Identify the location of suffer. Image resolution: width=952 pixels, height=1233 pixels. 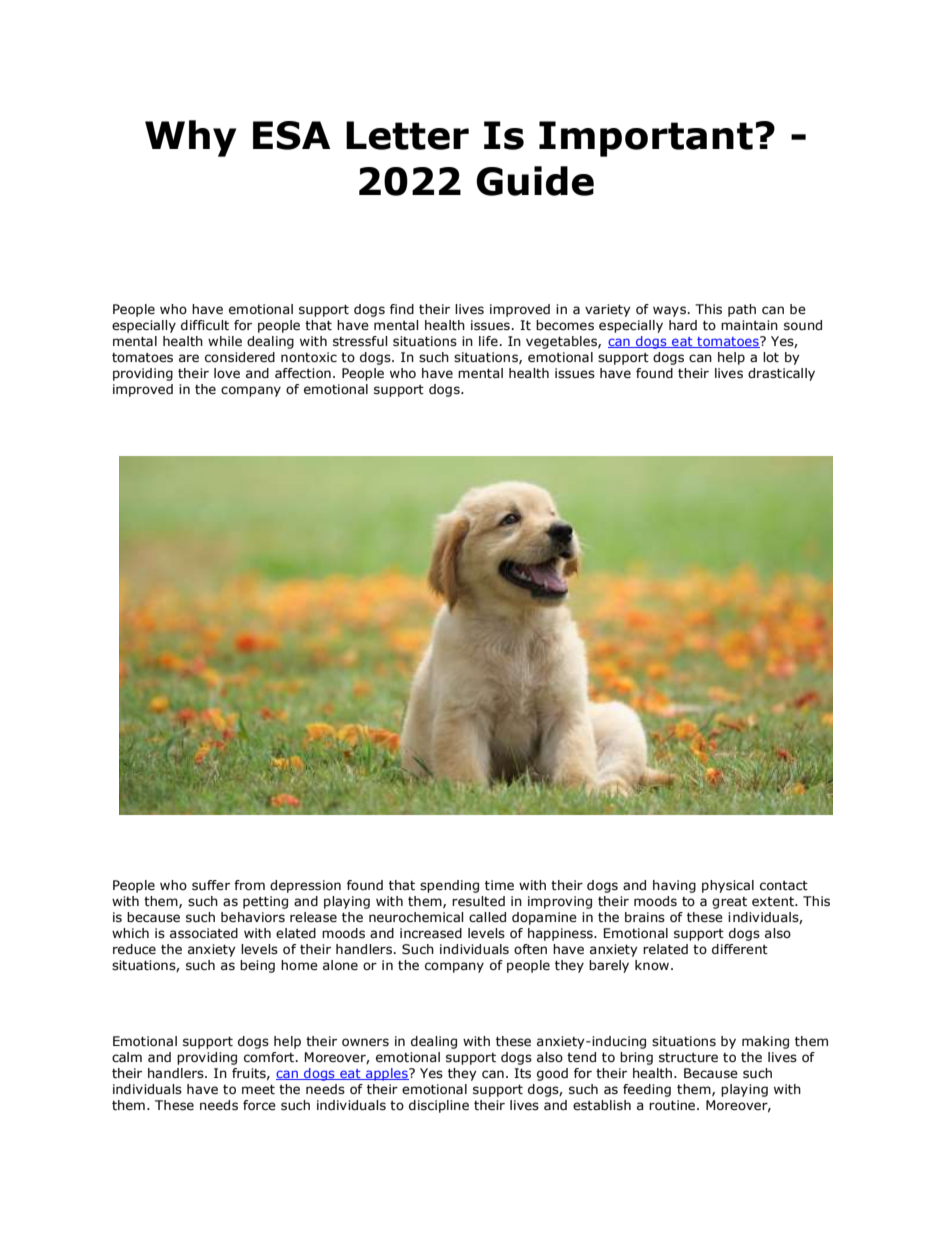
(211, 885).
